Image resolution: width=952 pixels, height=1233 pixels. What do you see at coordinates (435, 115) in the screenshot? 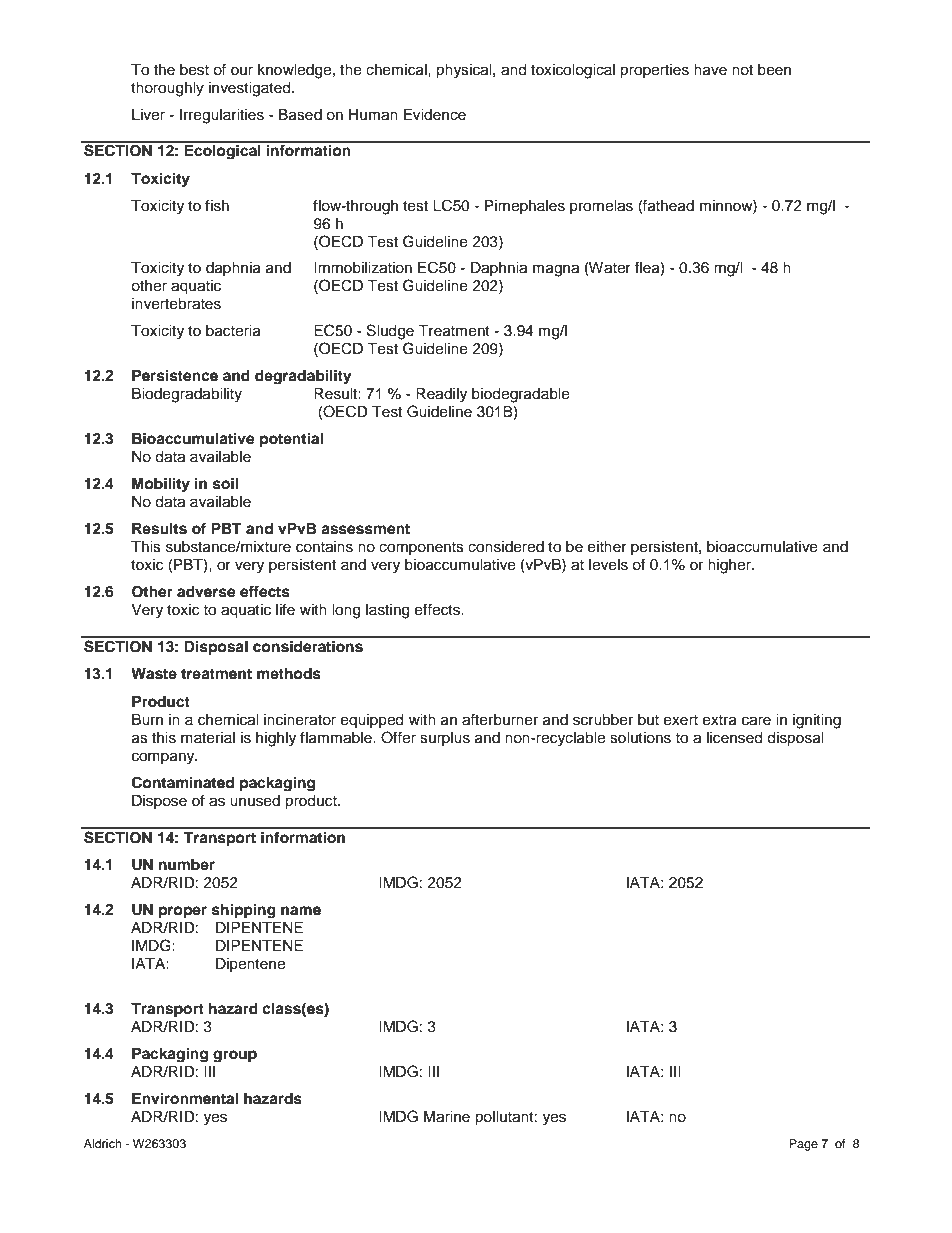
I see `Evidence` at bounding box center [435, 115].
